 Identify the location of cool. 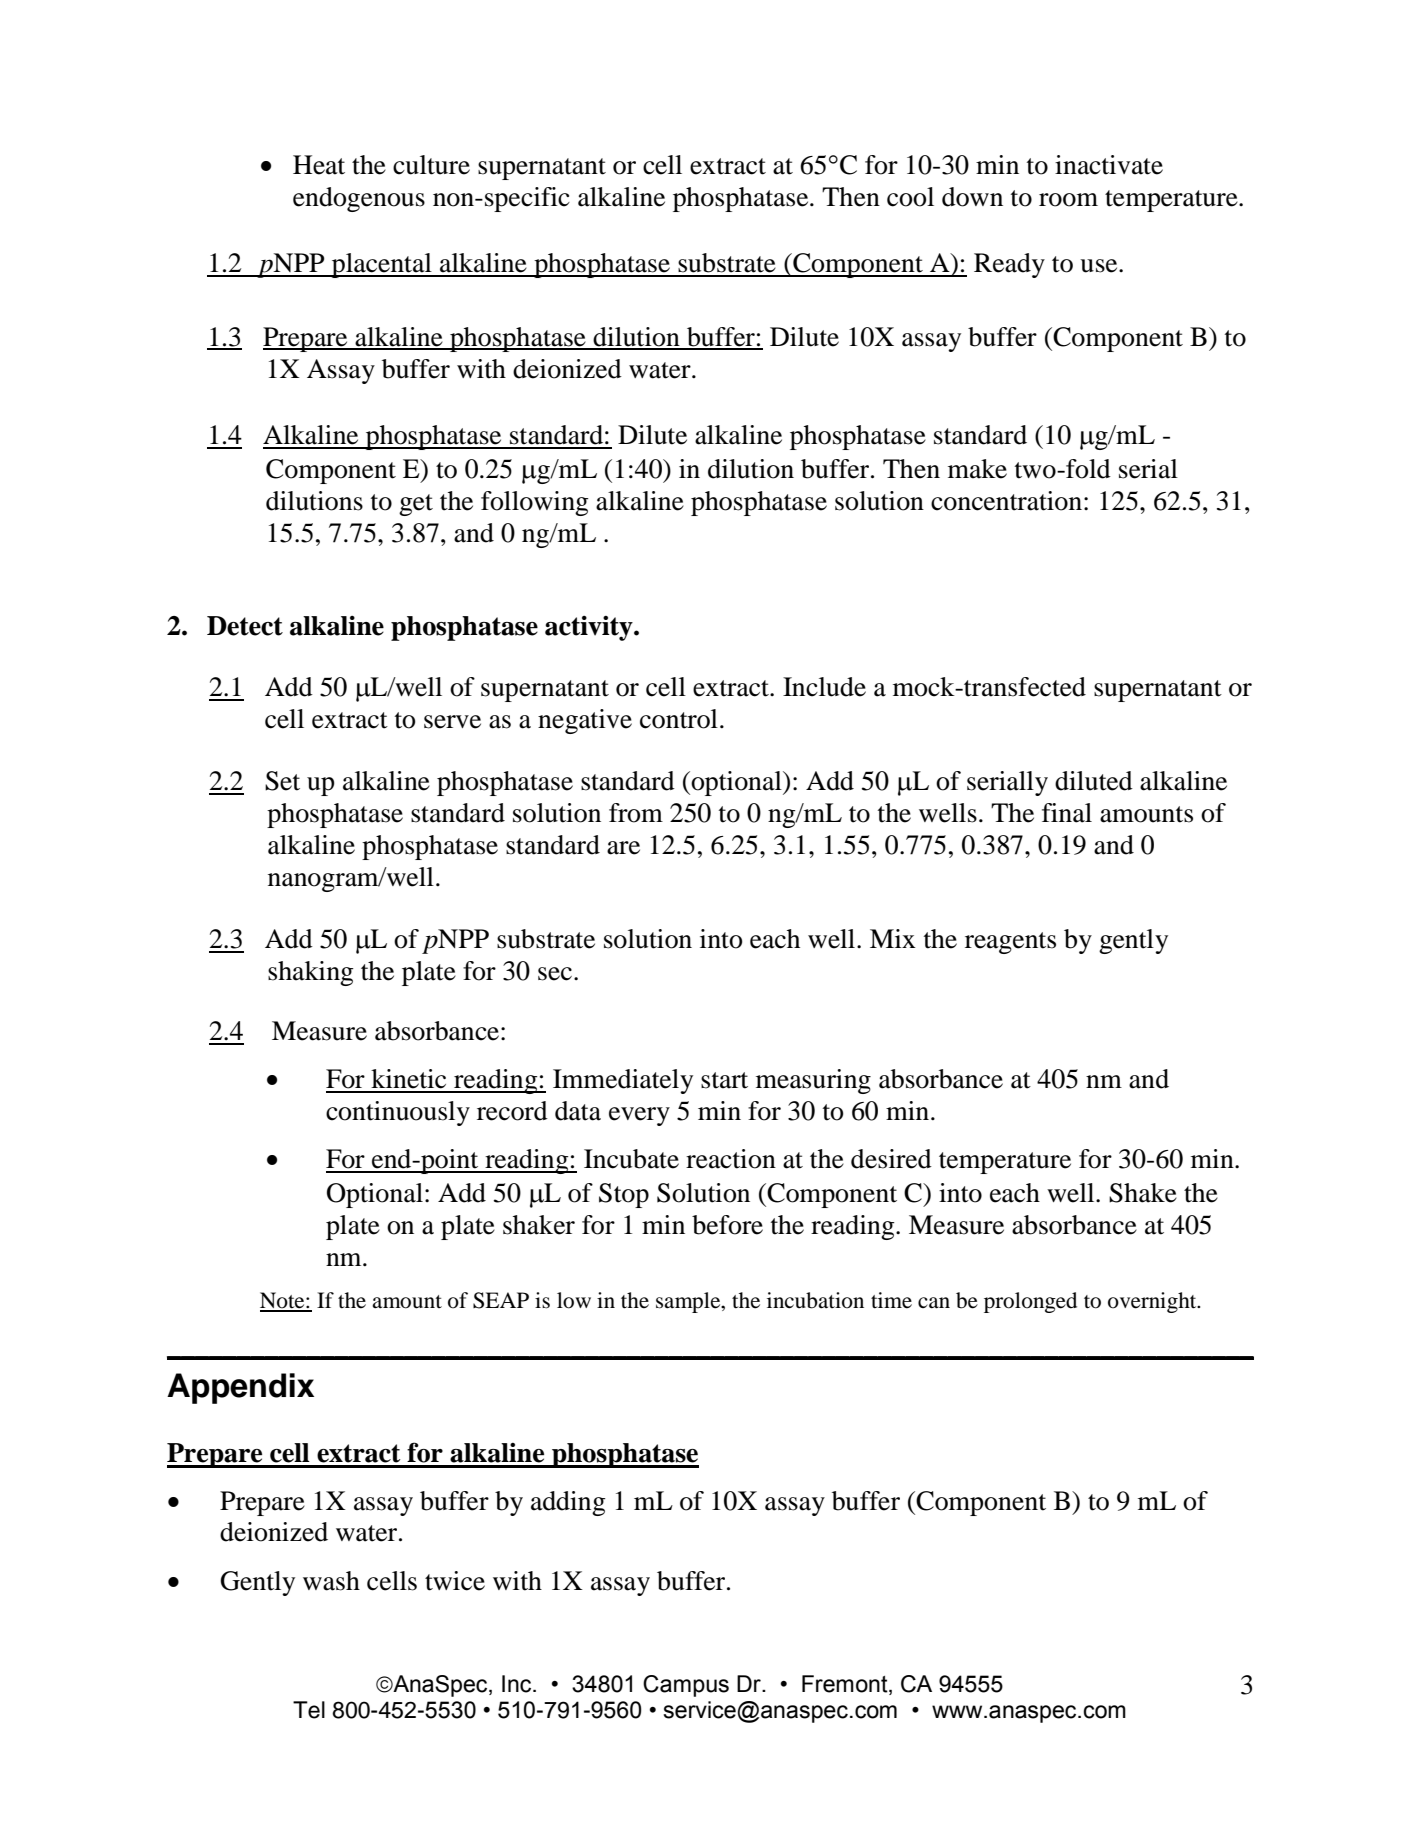
(910, 197).
